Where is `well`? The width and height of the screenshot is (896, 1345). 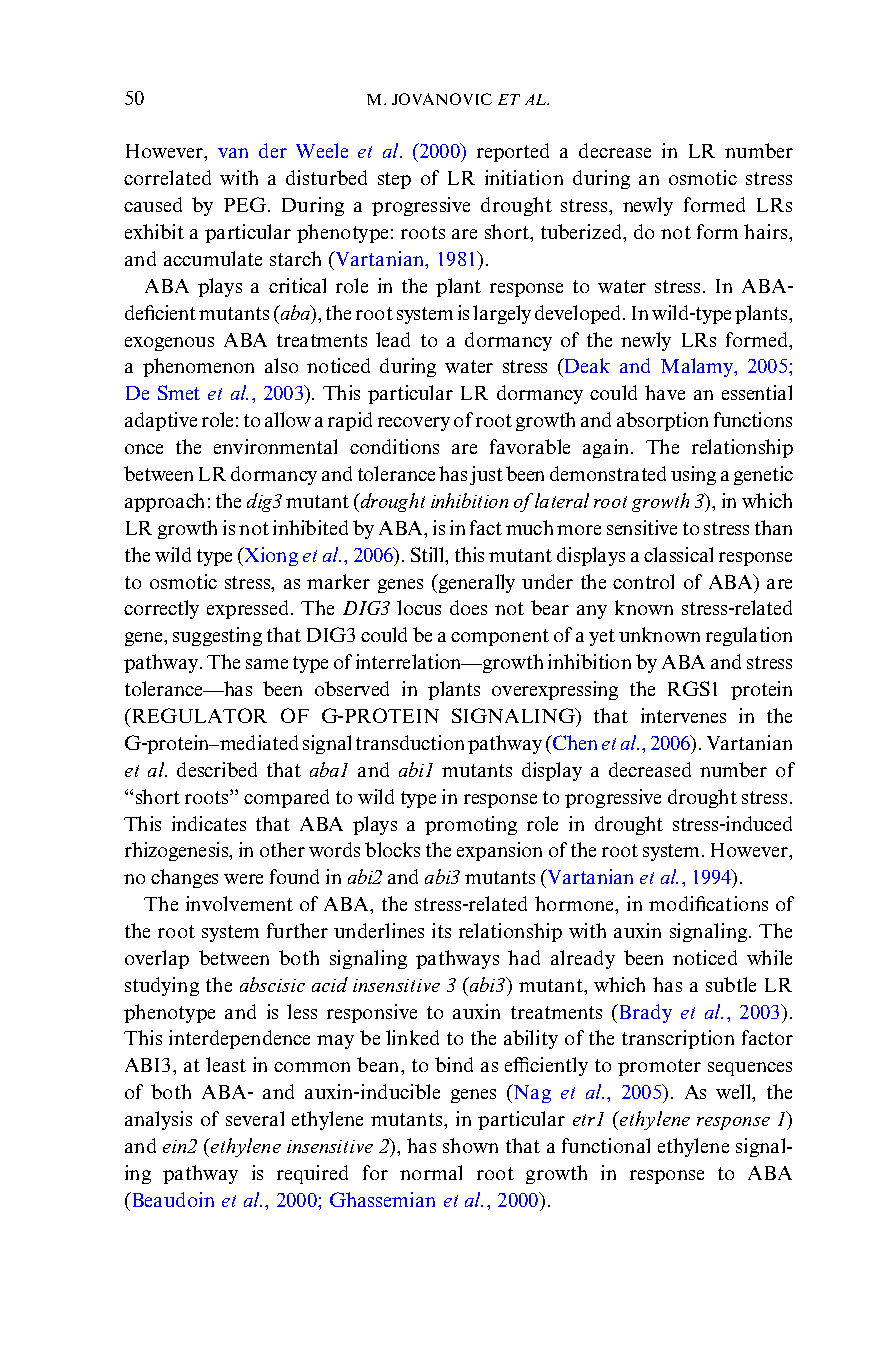
well is located at coordinates (734, 1091).
